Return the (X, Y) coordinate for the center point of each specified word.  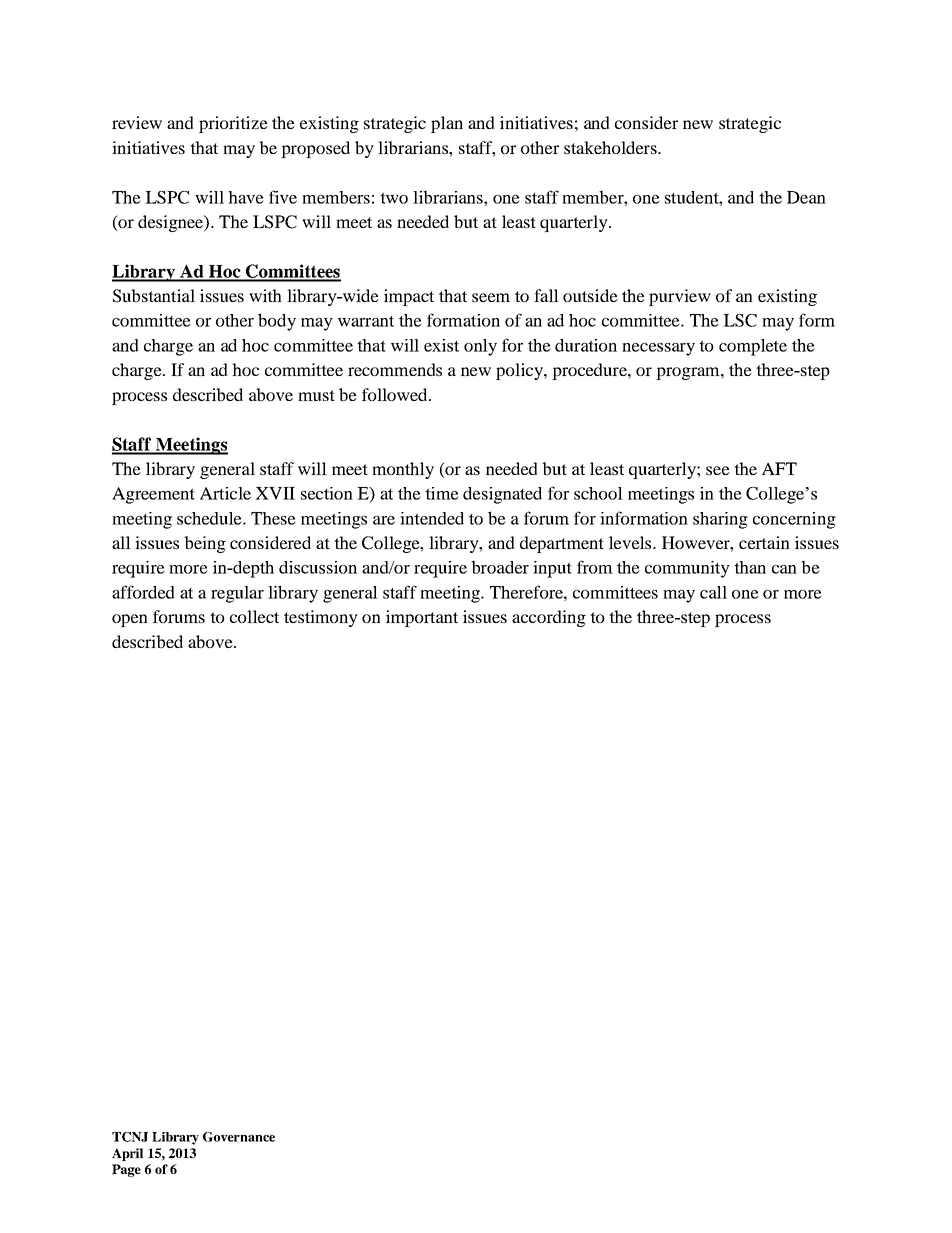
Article (225, 493)
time (442, 493)
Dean (806, 197)
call (713, 592)
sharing (720, 520)
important (422, 618)
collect (254, 616)
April (127, 1154)
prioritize (233, 124)
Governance (239, 1137)
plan (447, 124)
